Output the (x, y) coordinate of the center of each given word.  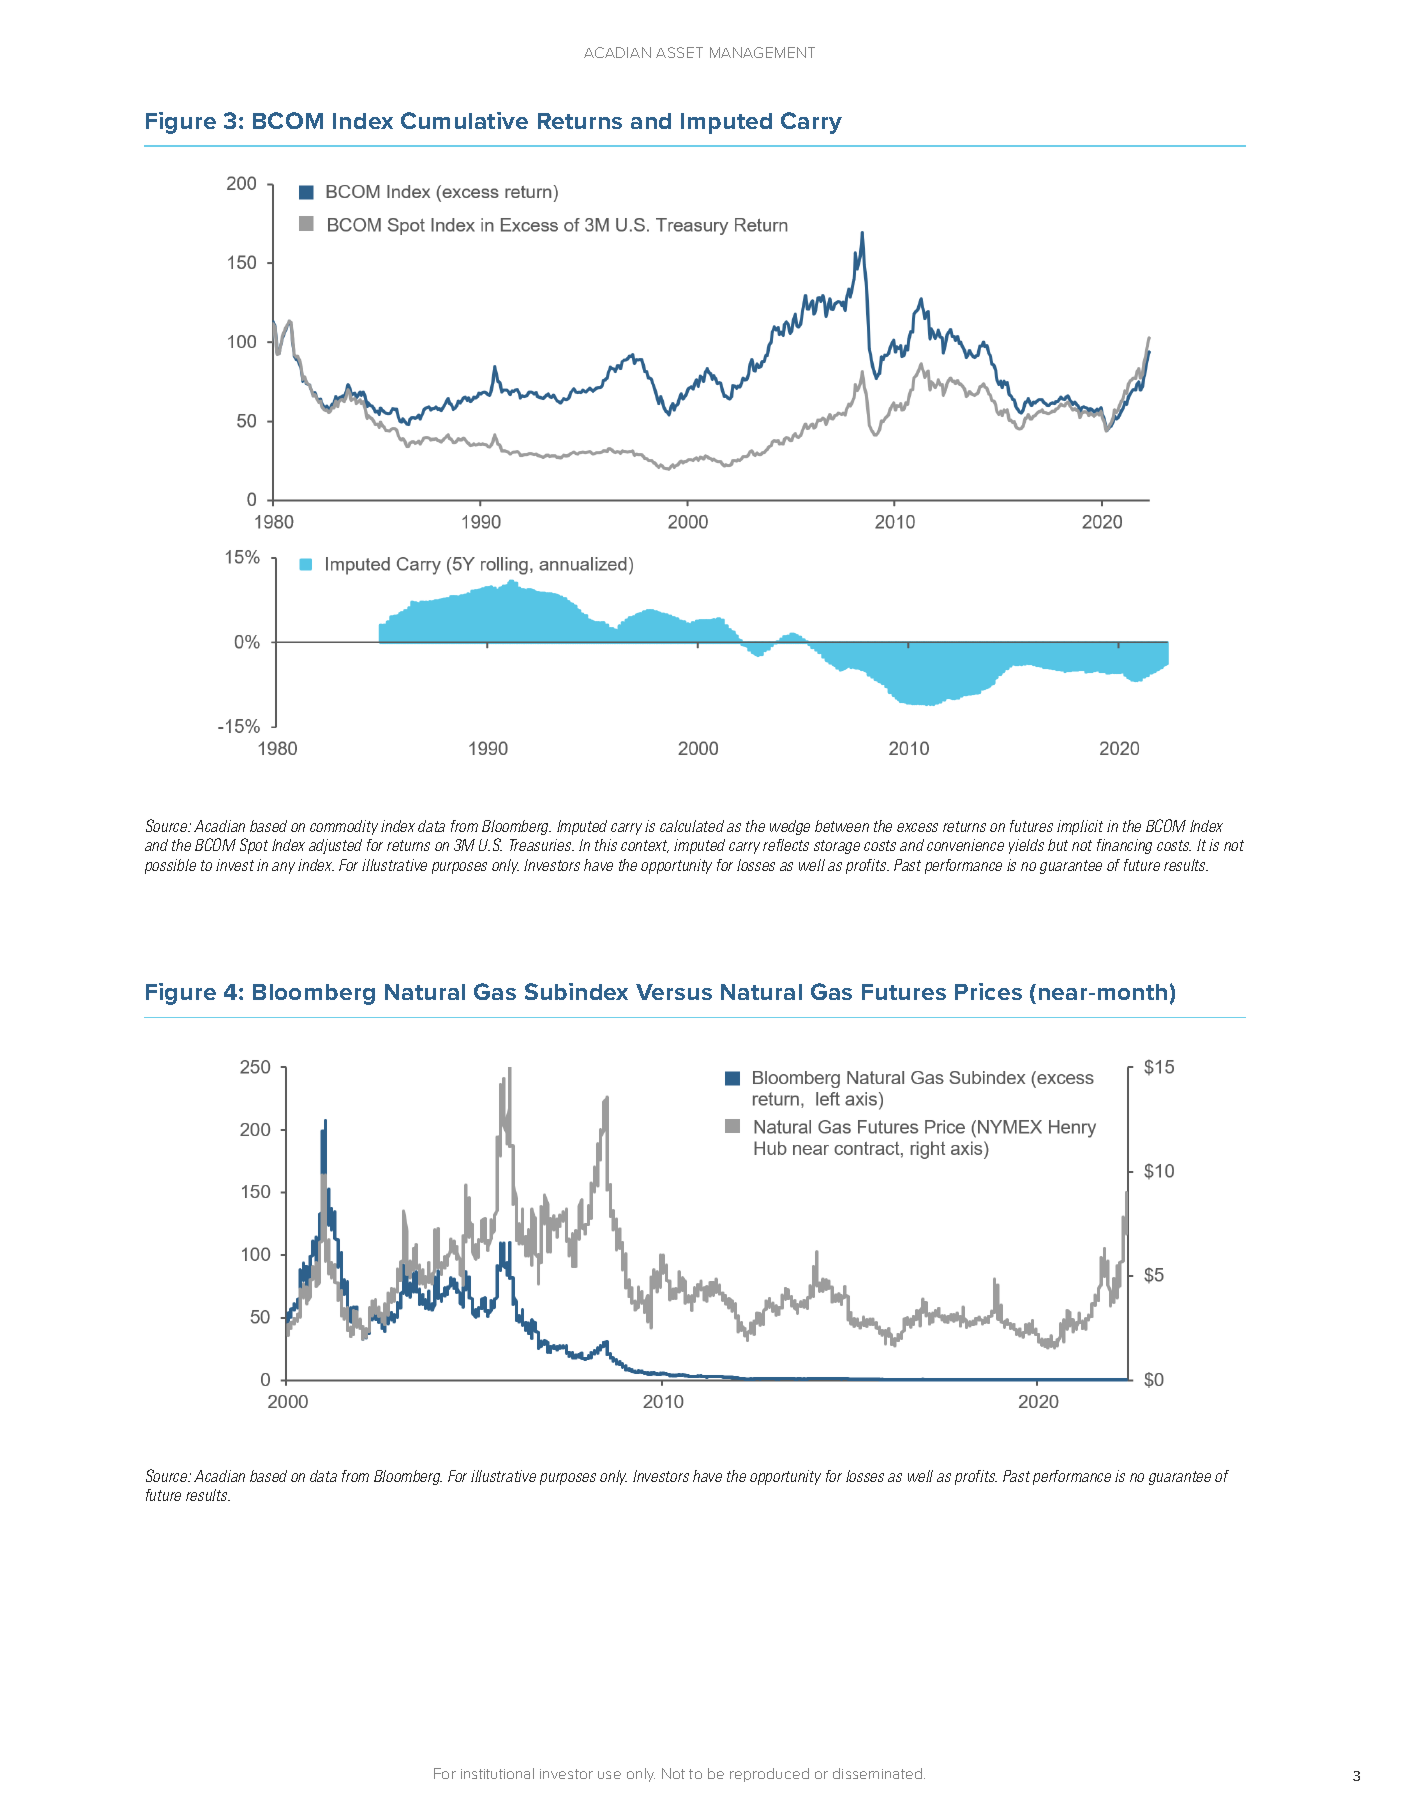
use (609, 1775)
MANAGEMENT (762, 52)
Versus (674, 992)
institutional (497, 1773)
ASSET (679, 52)
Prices (988, 991)
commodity (344, 827)
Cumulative (464, 120)
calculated (692, 826)
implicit (1080, 827)
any (283, 868)
